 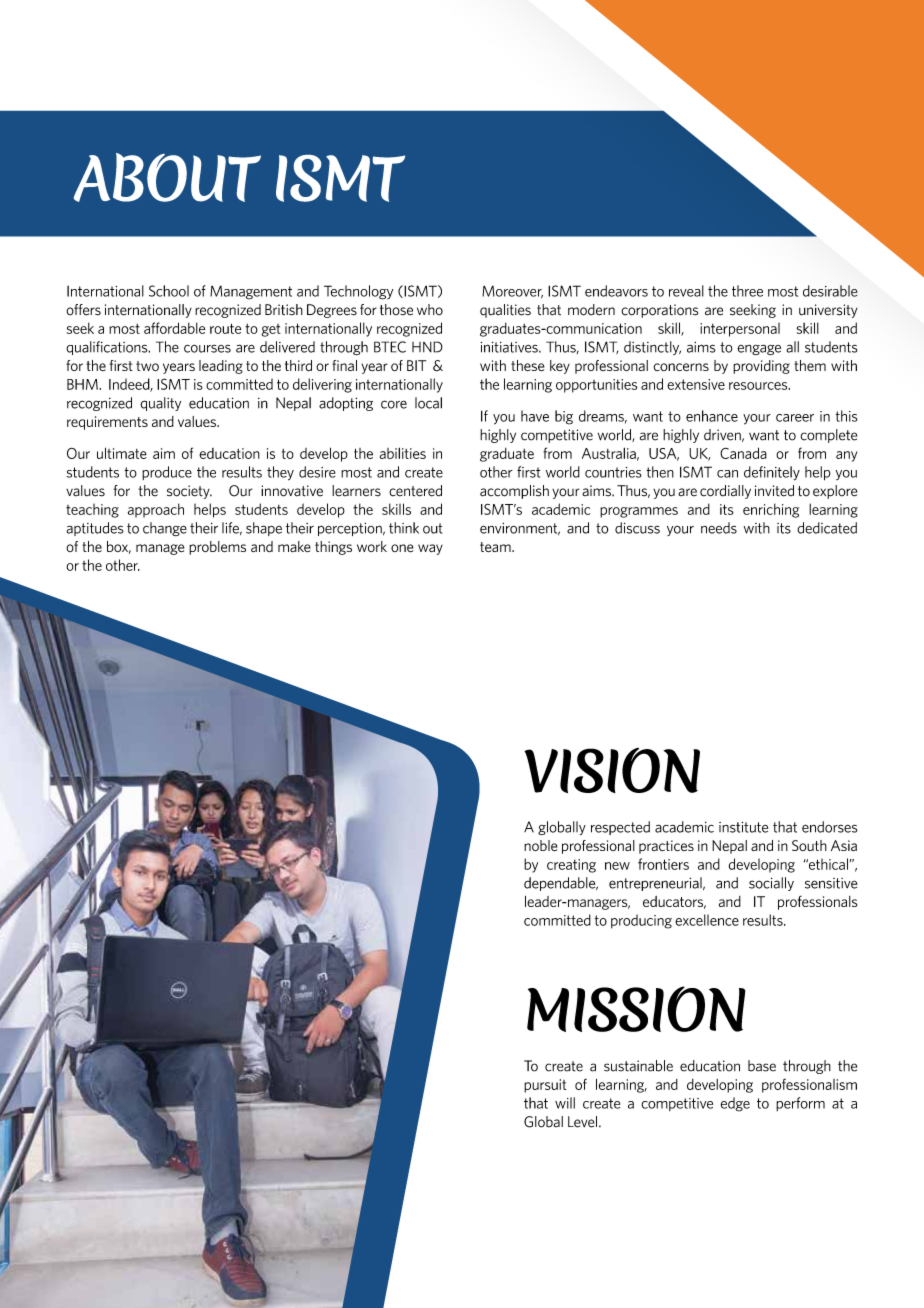 I want to click on needs, so click(x=719, y=528).
